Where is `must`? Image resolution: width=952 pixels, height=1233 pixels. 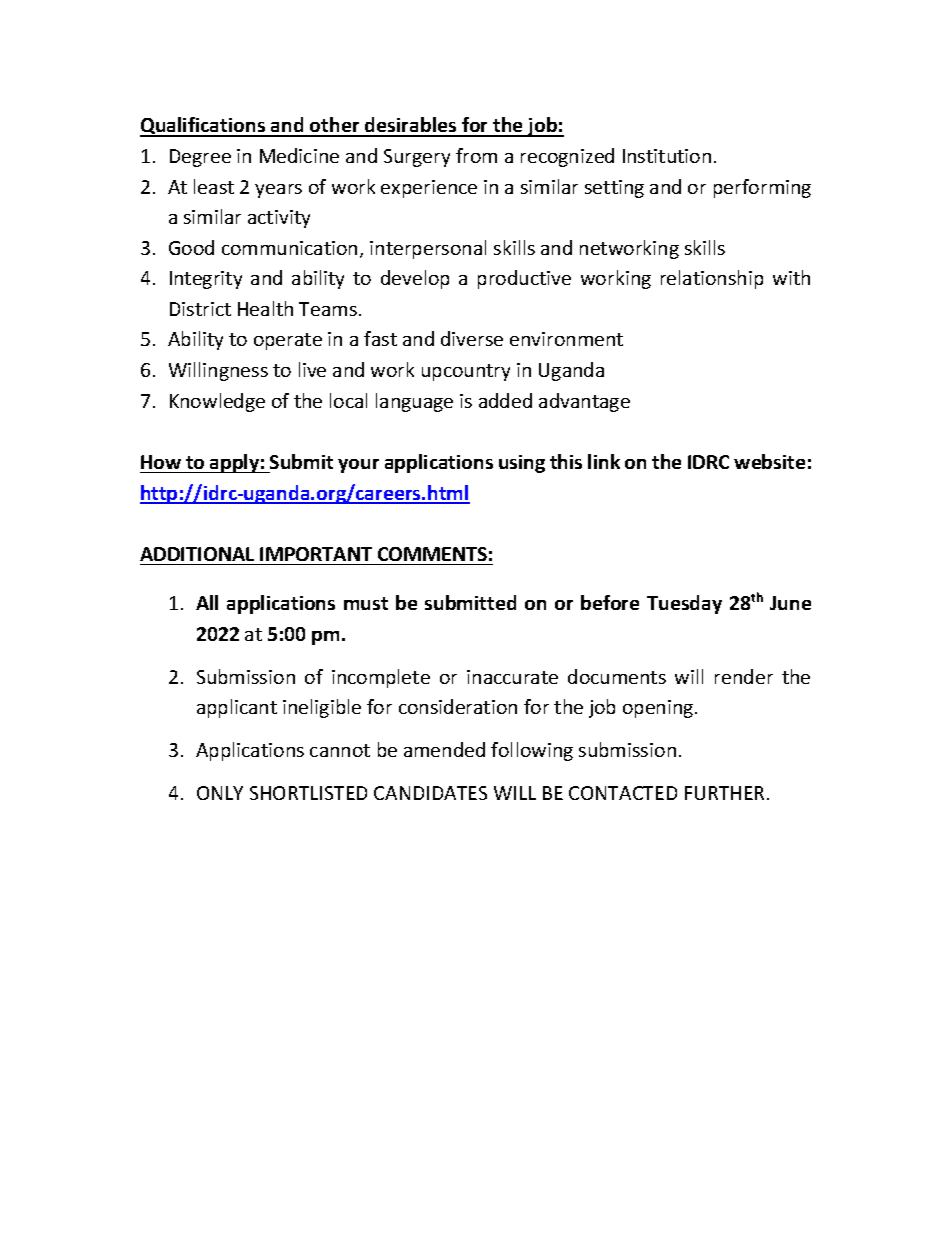
must is located at coordinates (366, 603).
